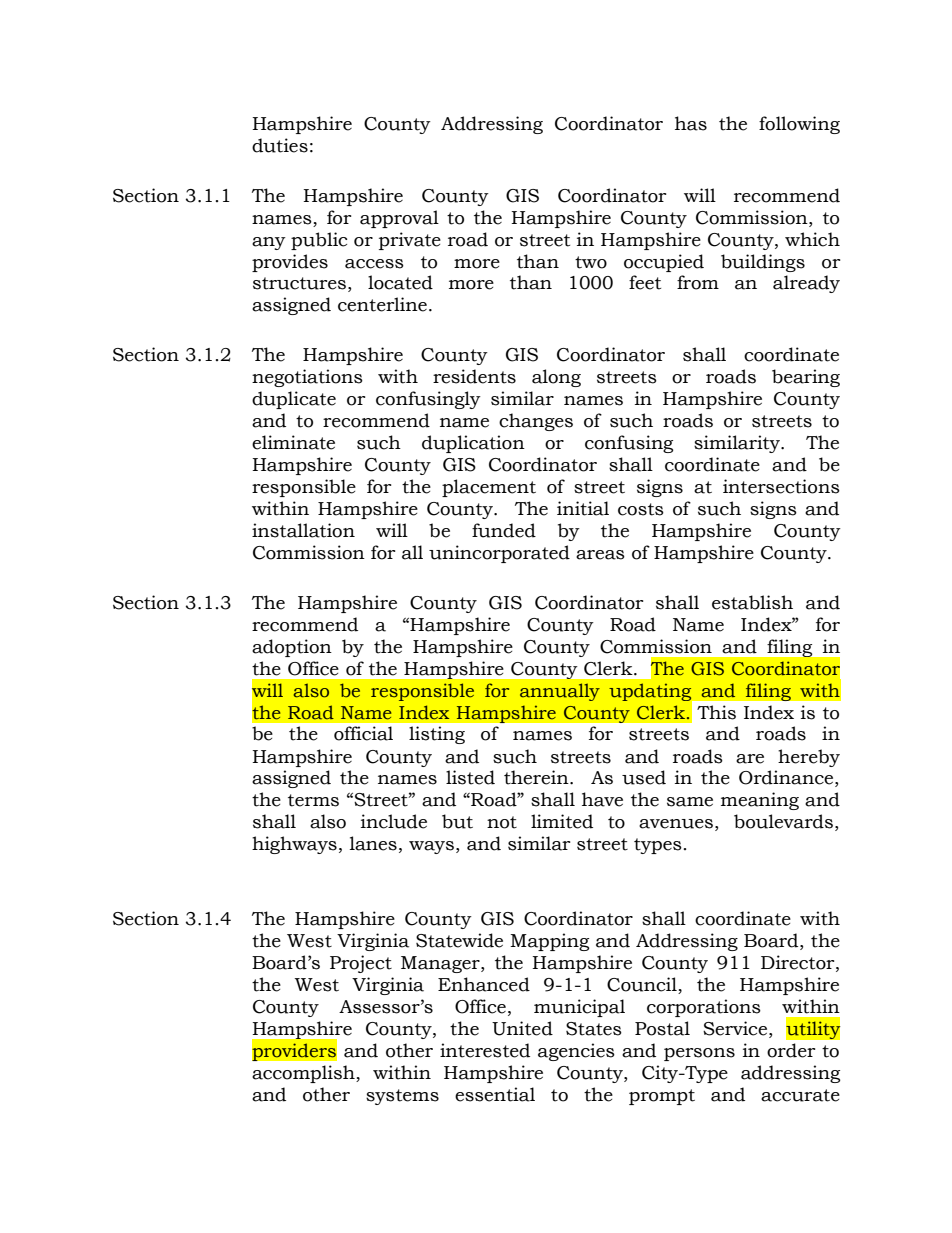 This screenshot has height=1233, width=952. Describe the element at coordinates (806, 378) in the screenshot. I see `bearing` at that location.
